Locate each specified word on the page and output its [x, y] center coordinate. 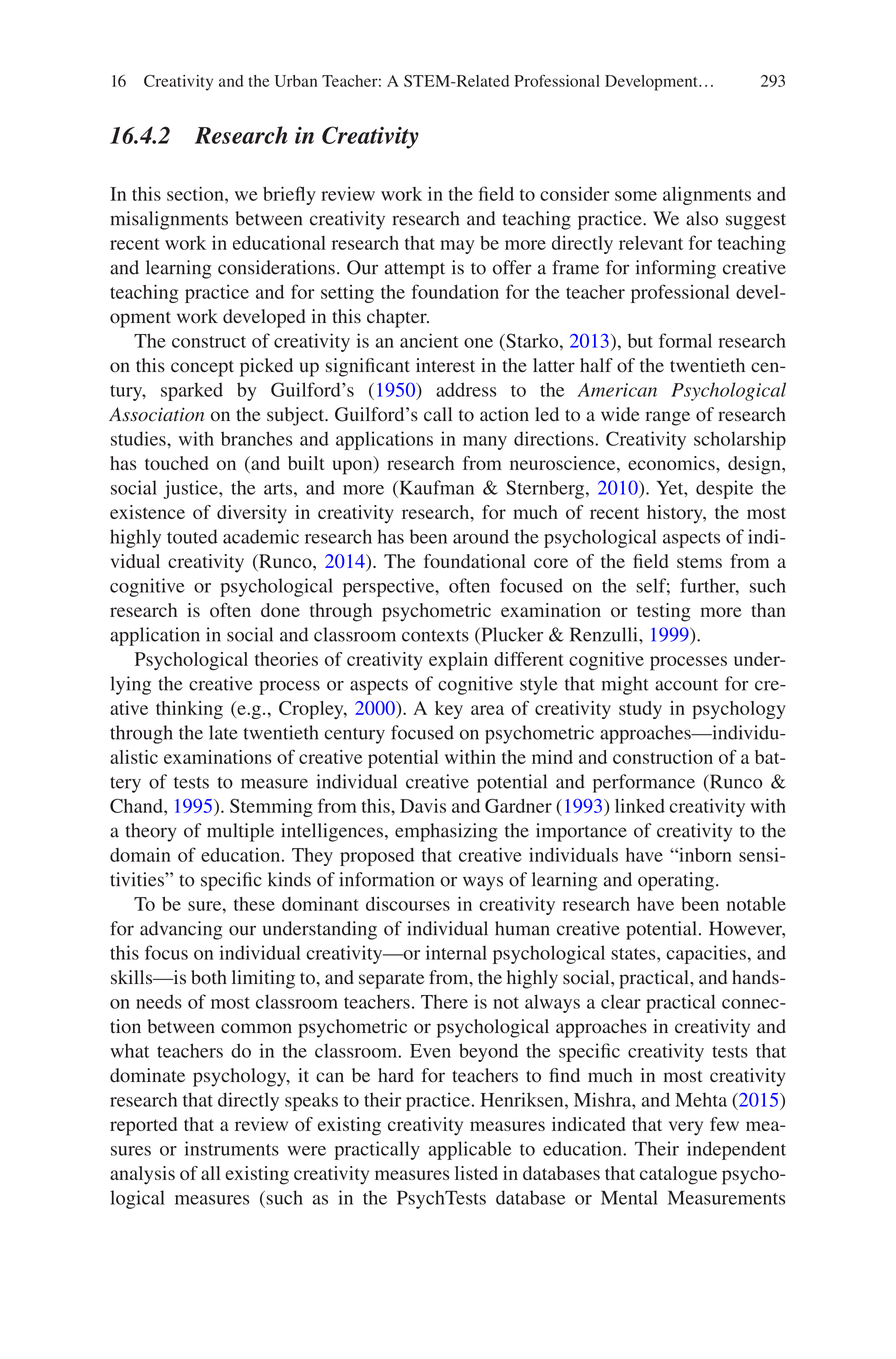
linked [640, 805]
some [636, 196]
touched [177, 463]
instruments [232, 1148]
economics [672, 463]
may [457, 247]
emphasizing [446, 832]
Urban [296, 81]
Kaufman [435, 487]
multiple [240, 832]
